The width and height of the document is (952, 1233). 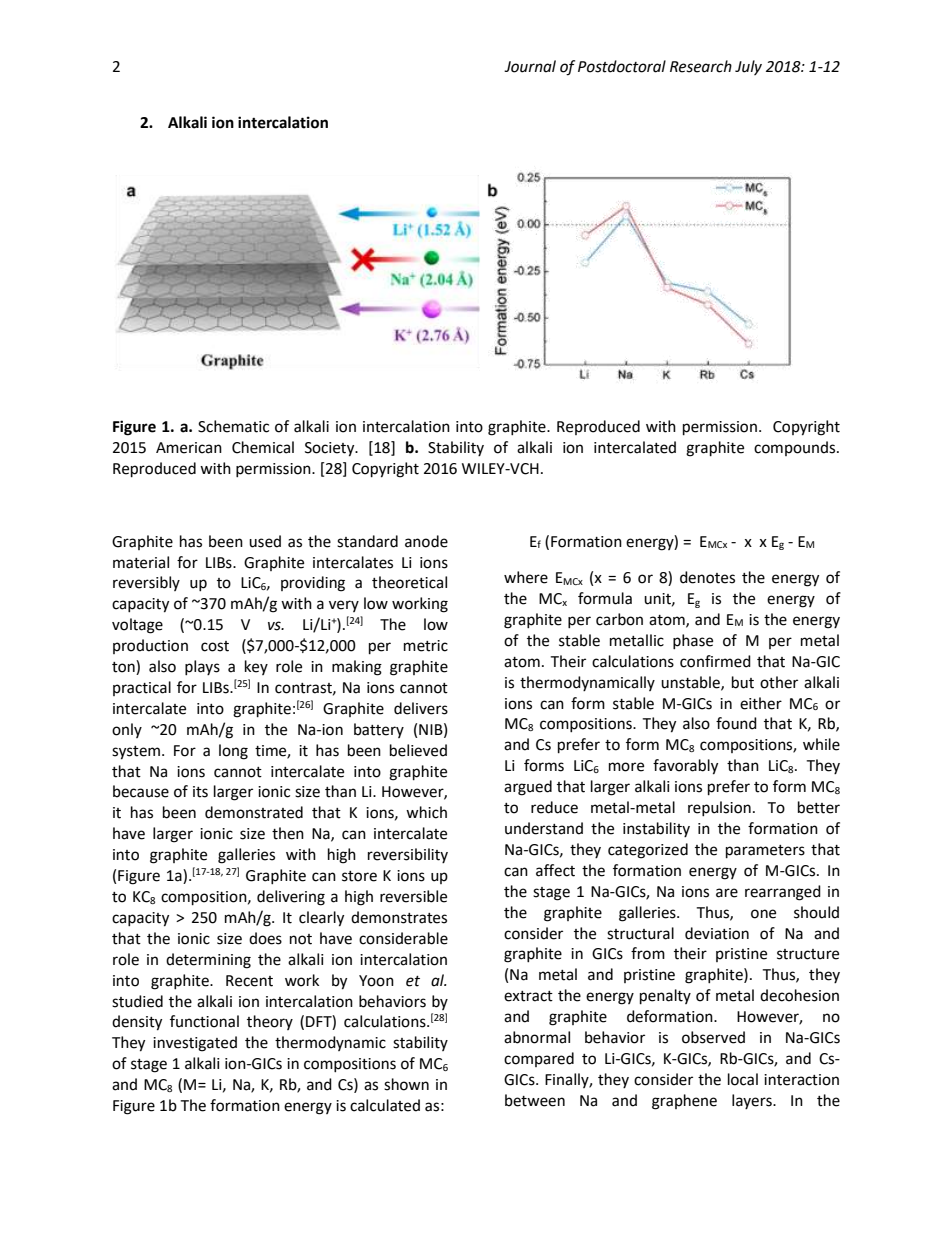 I want to click on Schematic, so click(x=233, y=426).
